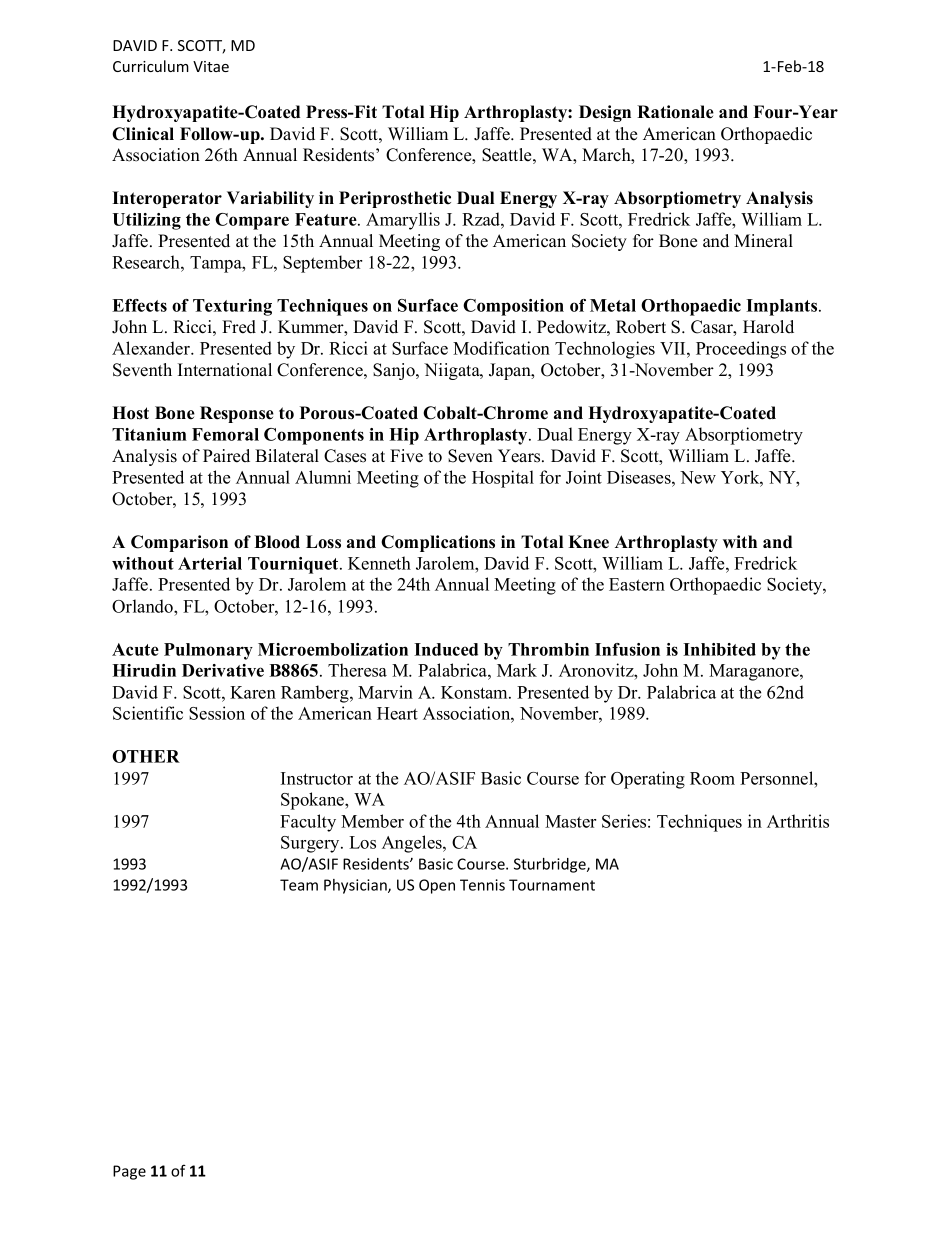 The height and width of the screenshot is (1233, 952). What do you see at coordinates (437, 886) in the screenshot?
I see `Open` at bounding box center [437, 886].
